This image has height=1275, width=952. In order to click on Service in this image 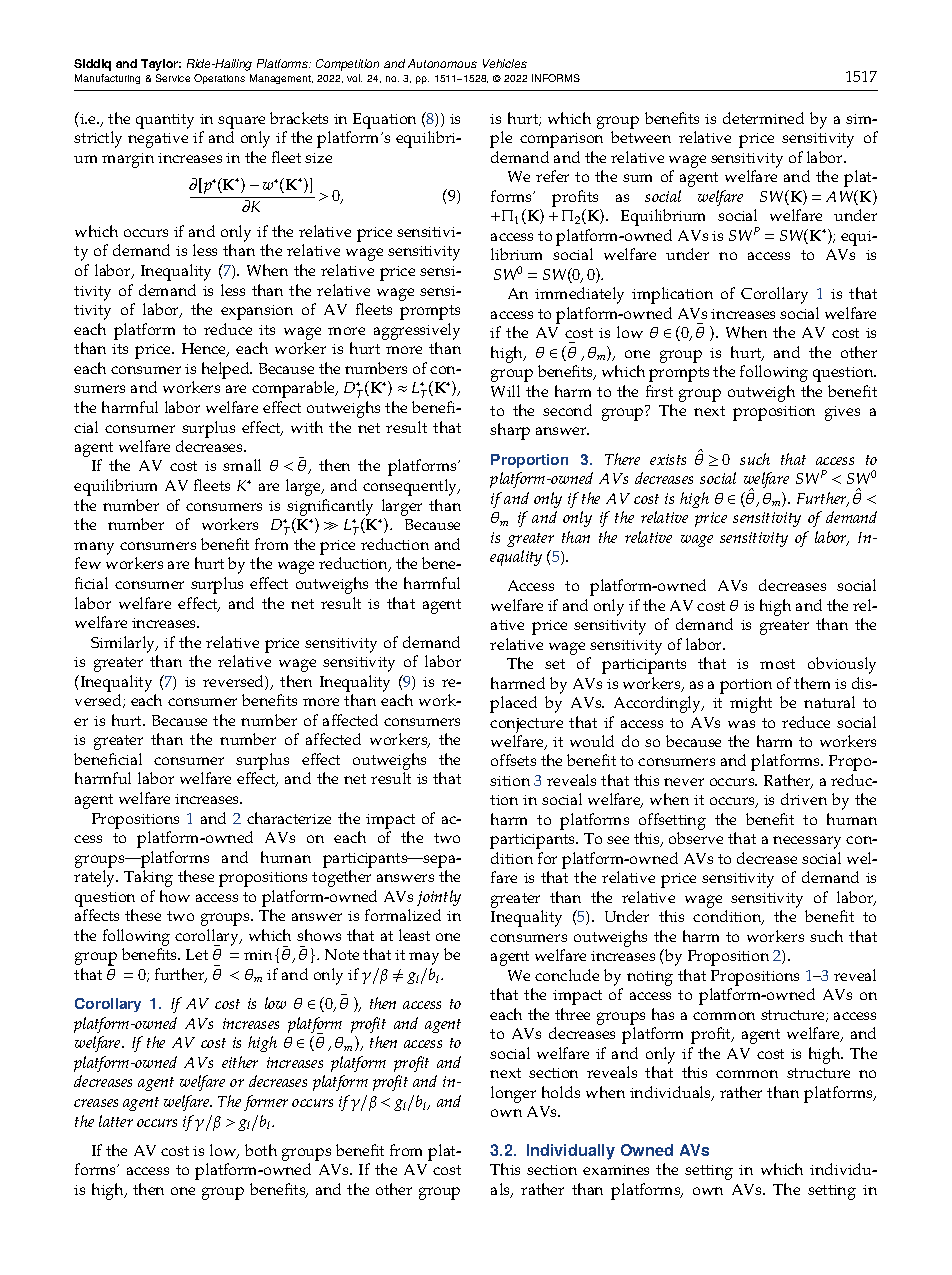, I will do `click(173, 78)`.
